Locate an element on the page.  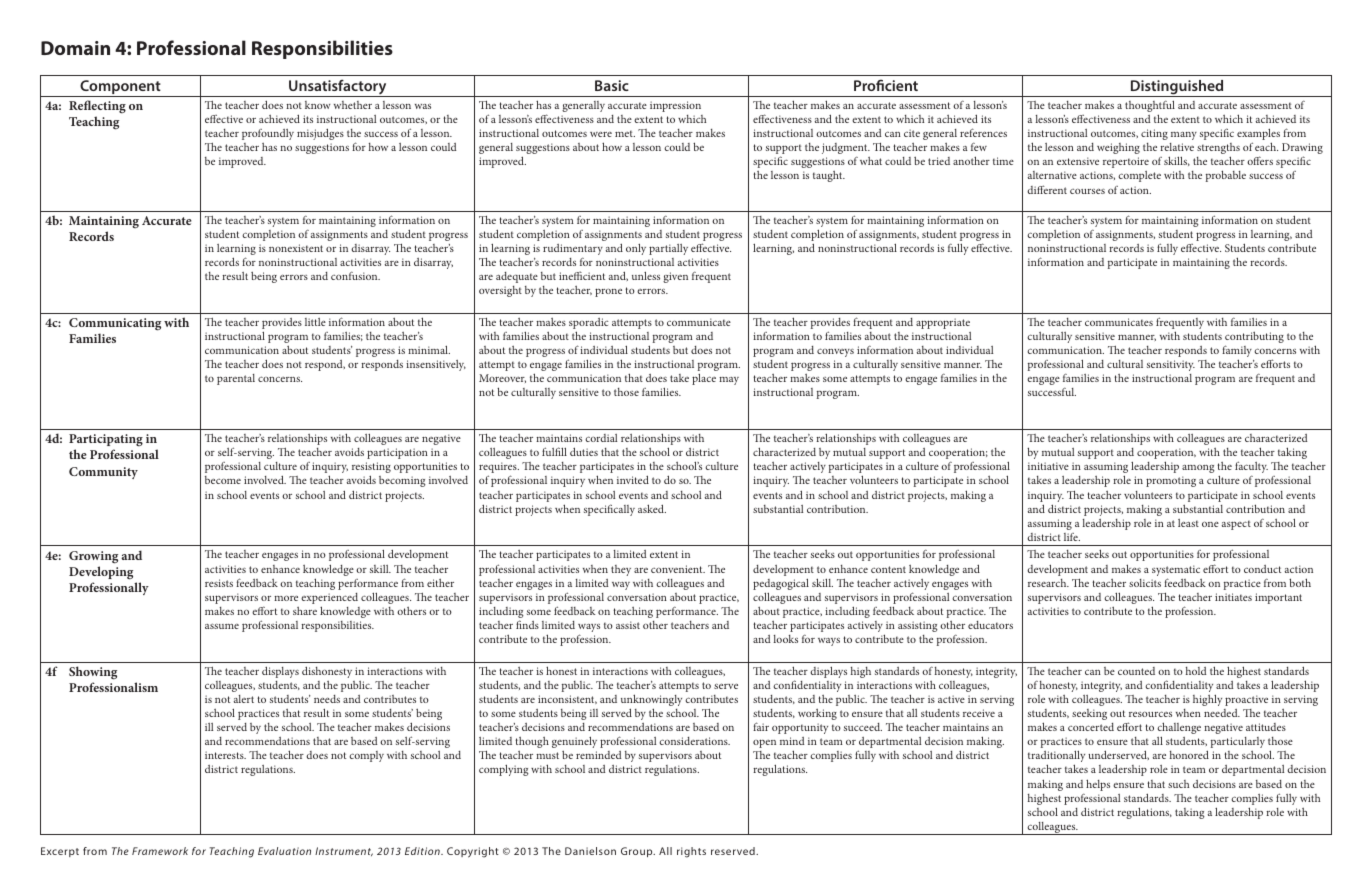
partially is located at coordinates (668, 249).
